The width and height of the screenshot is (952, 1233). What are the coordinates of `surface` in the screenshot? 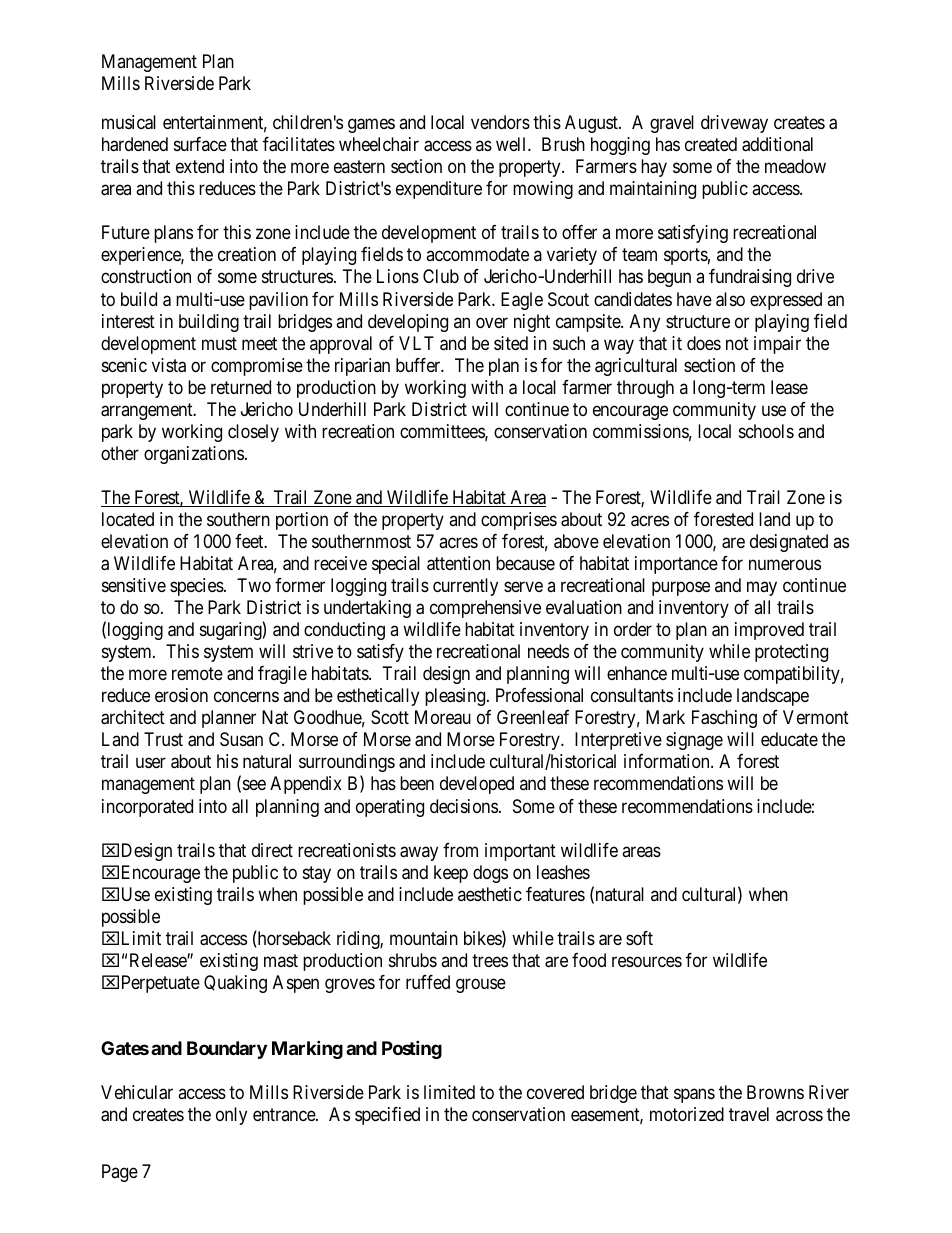 It's located at (200, 144).
